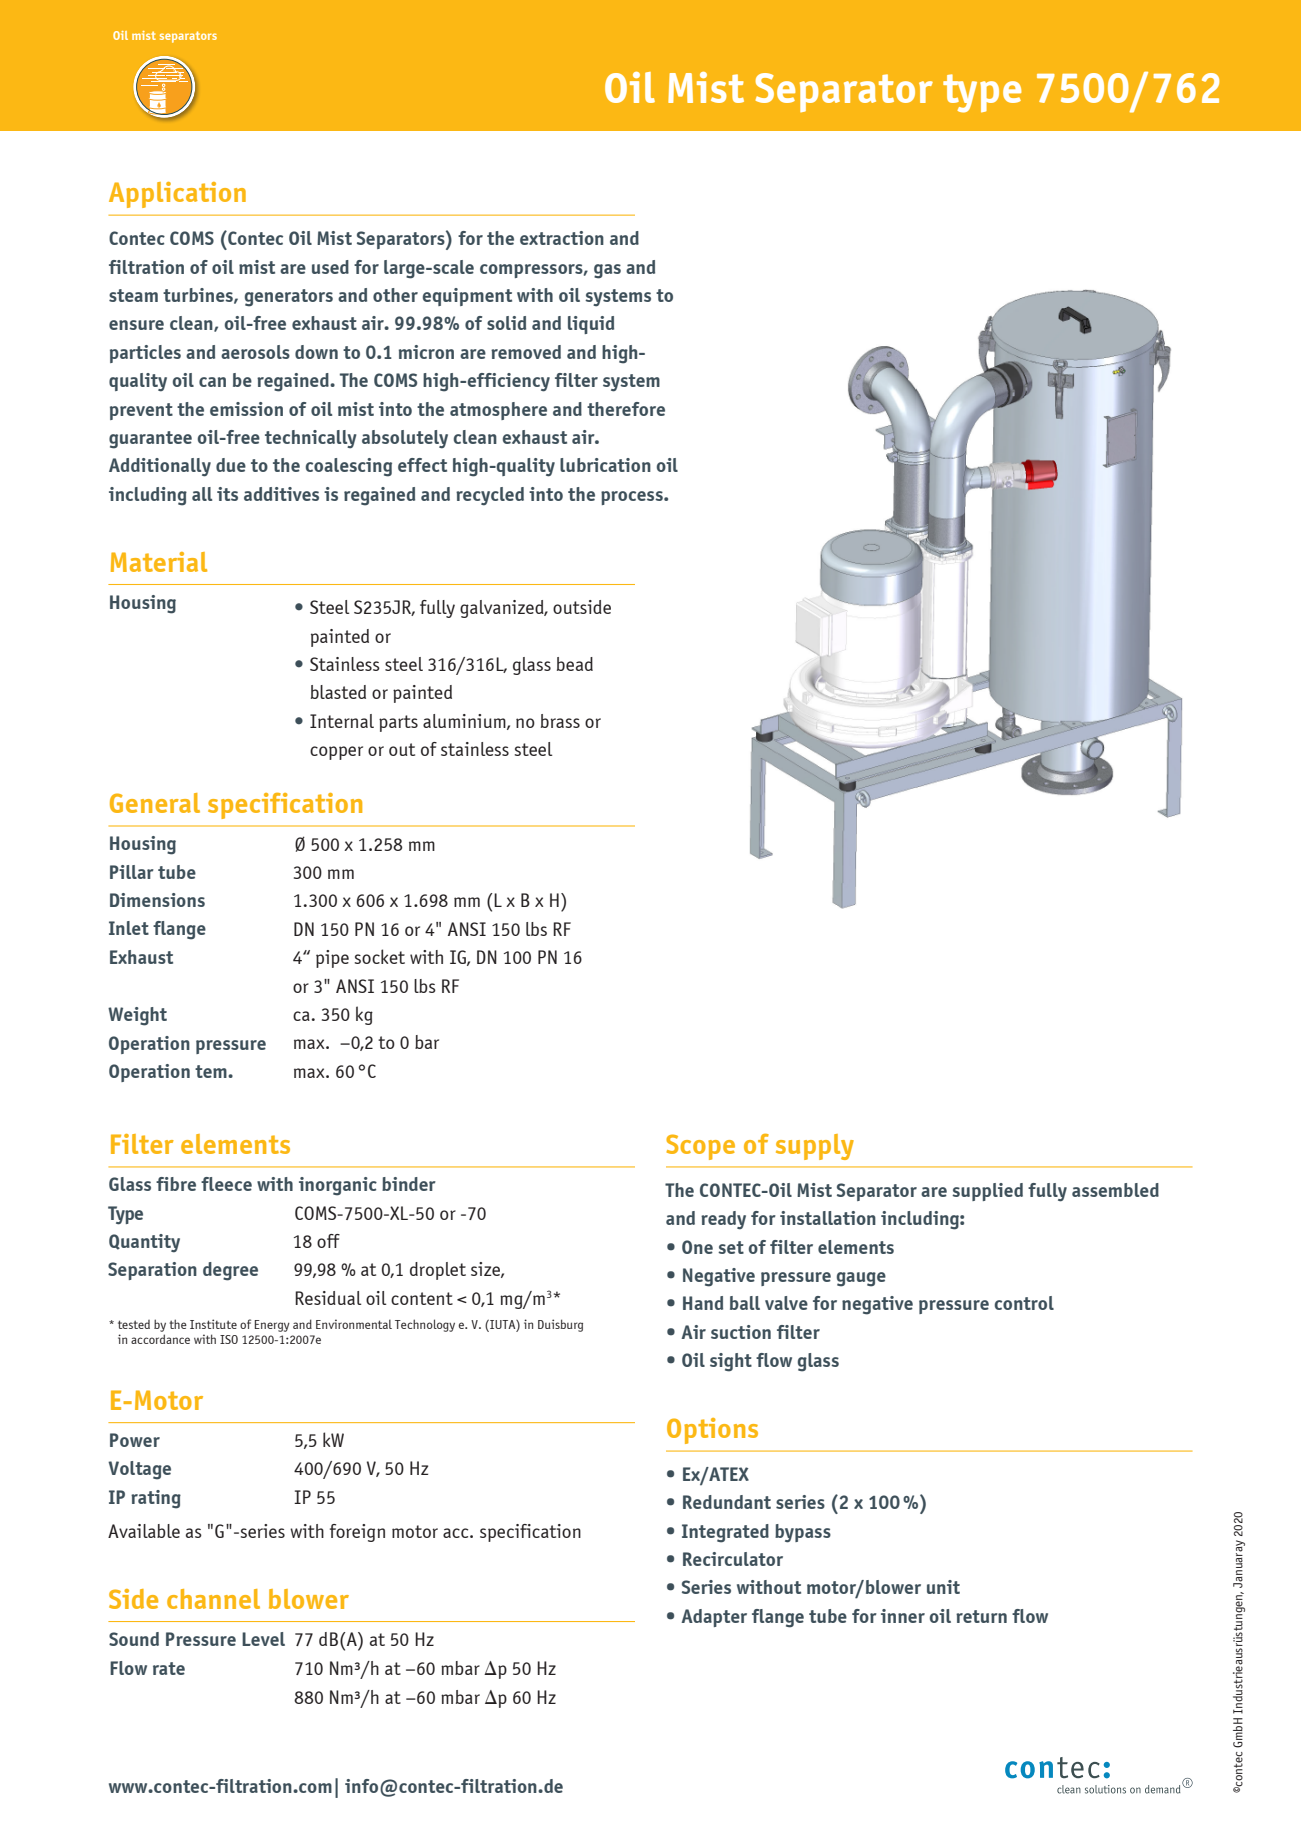 This screenshot has height=1840, width=1301. Describe the element at coordinates (697, 1247) in the screenshot. I see `One` at that location.
